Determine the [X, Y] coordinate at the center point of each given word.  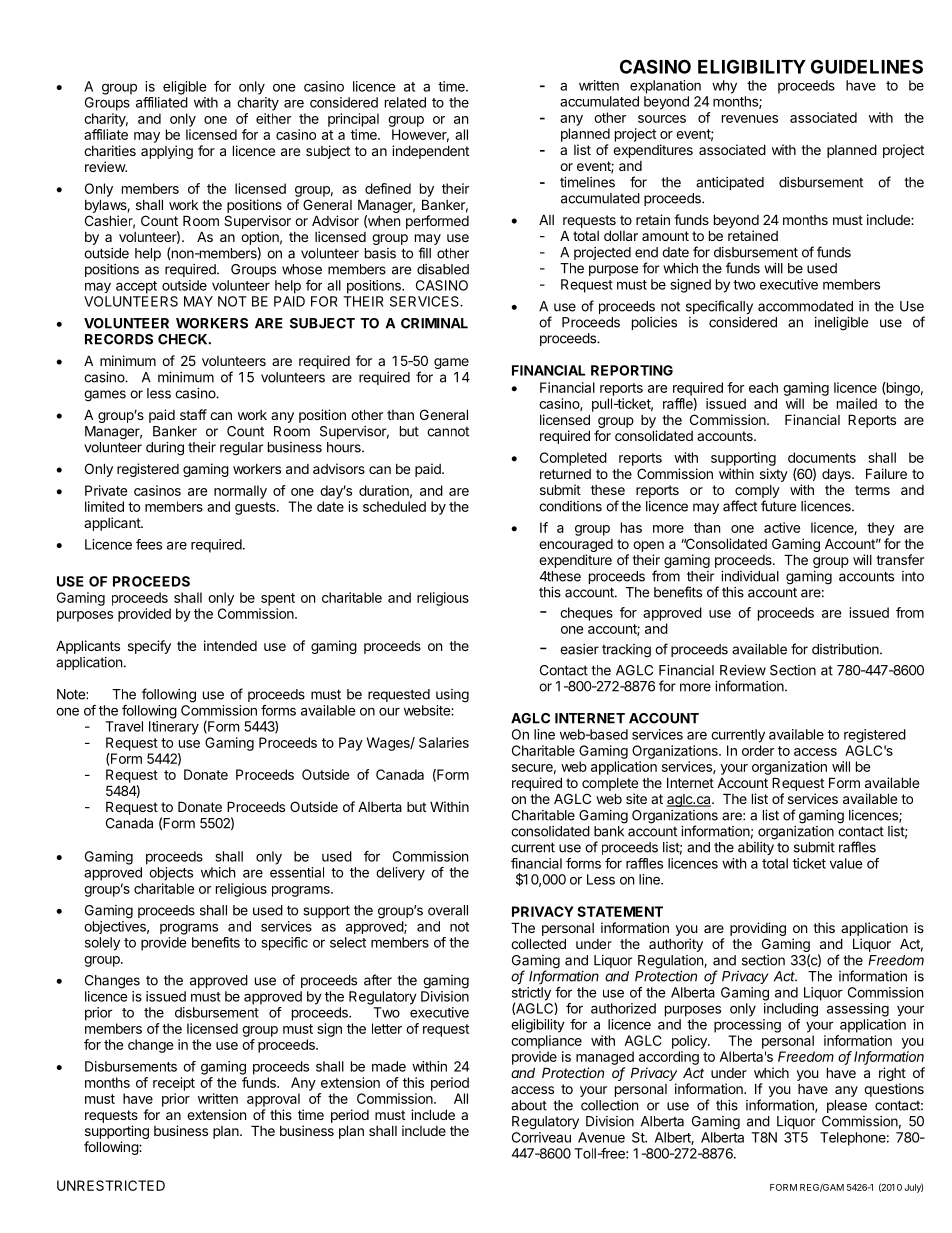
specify [149, 647]
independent [430, 152]
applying [167, 152]
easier [579, 649]
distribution [846, 649]
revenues [750, 119]
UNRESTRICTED [111, 1185]
